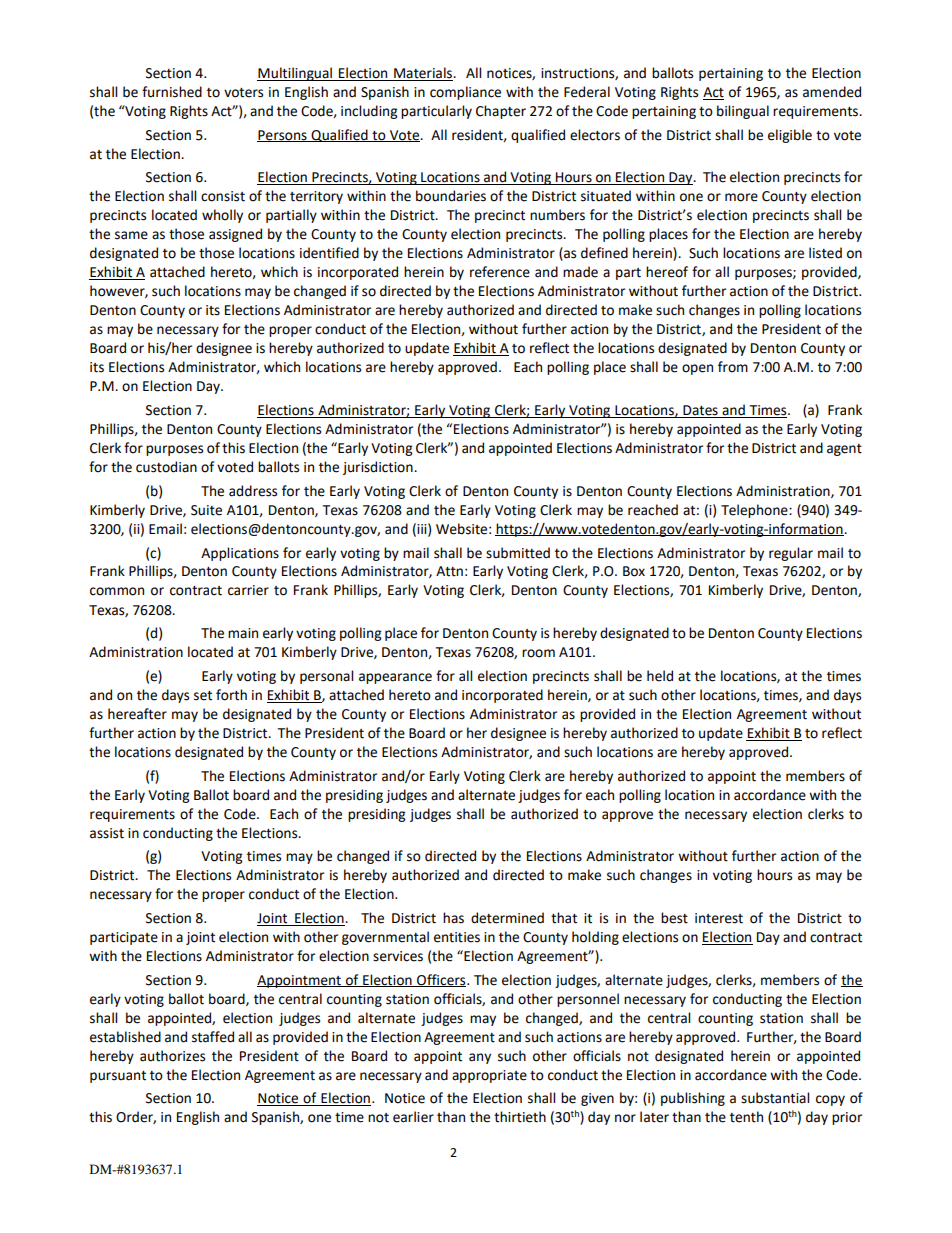  I want to click on appearance, so click(395, 678).
